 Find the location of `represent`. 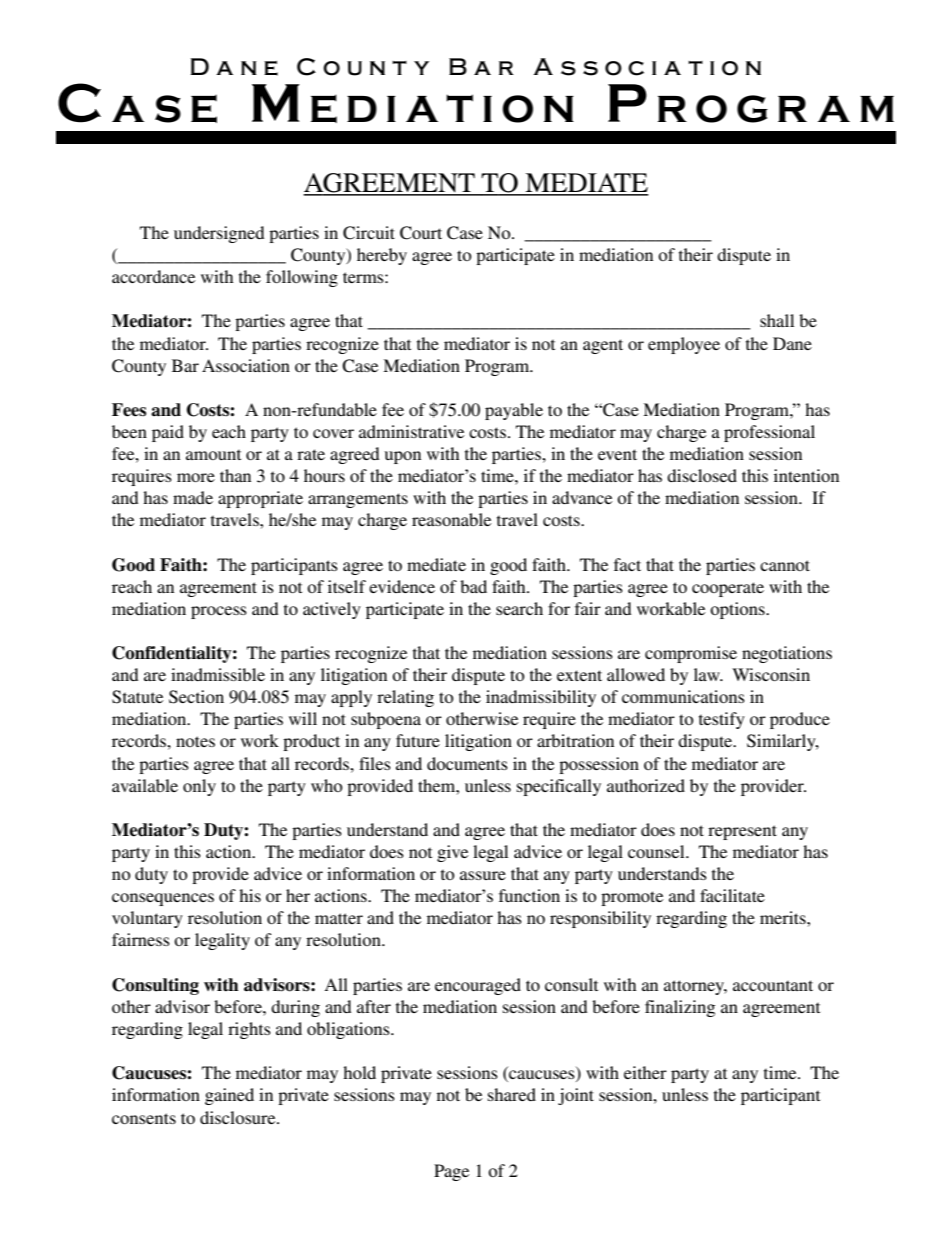

represent is located at coordinates (742, 832).
